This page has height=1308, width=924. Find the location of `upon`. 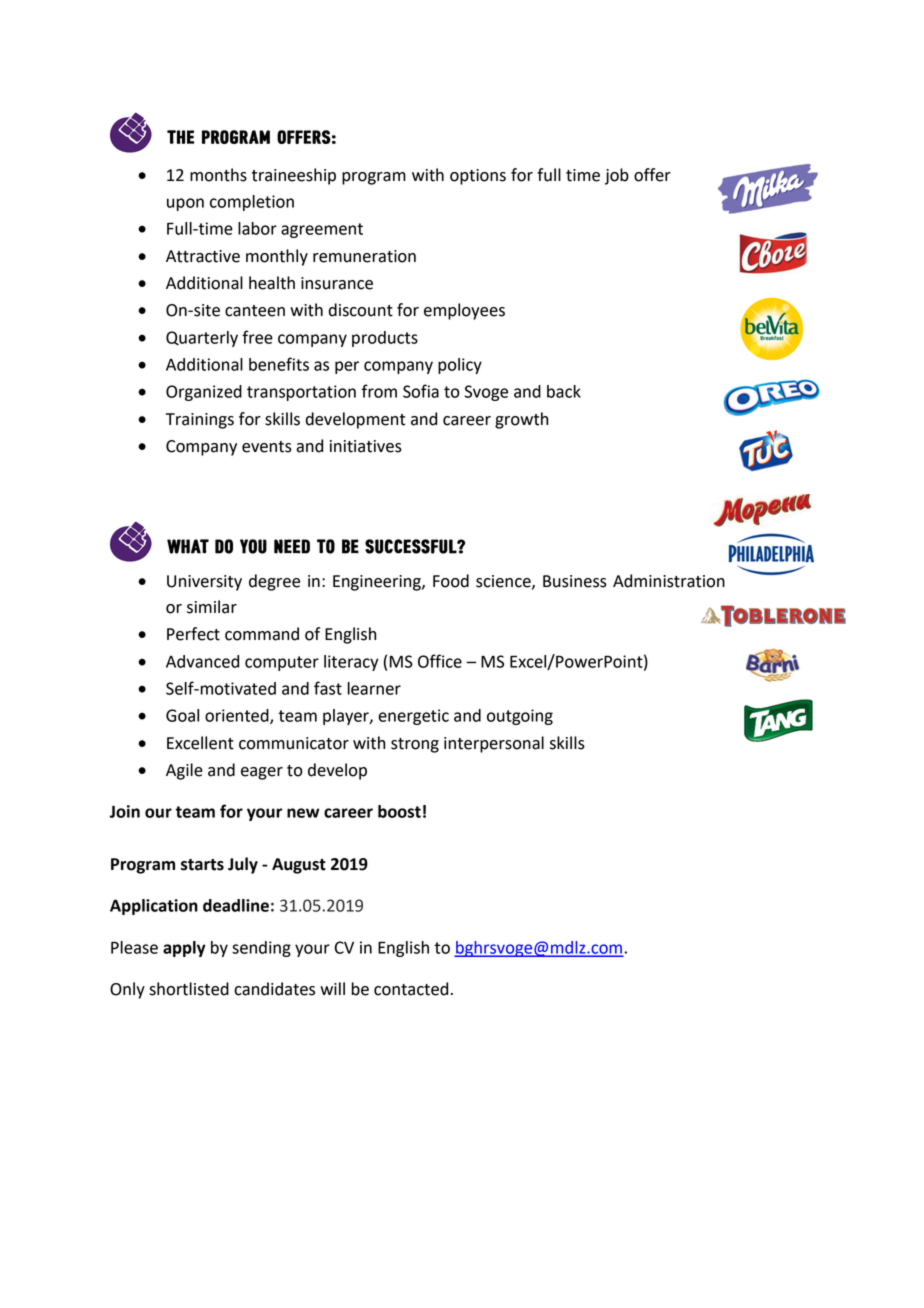

upon is located at coordinates (185, 204).
